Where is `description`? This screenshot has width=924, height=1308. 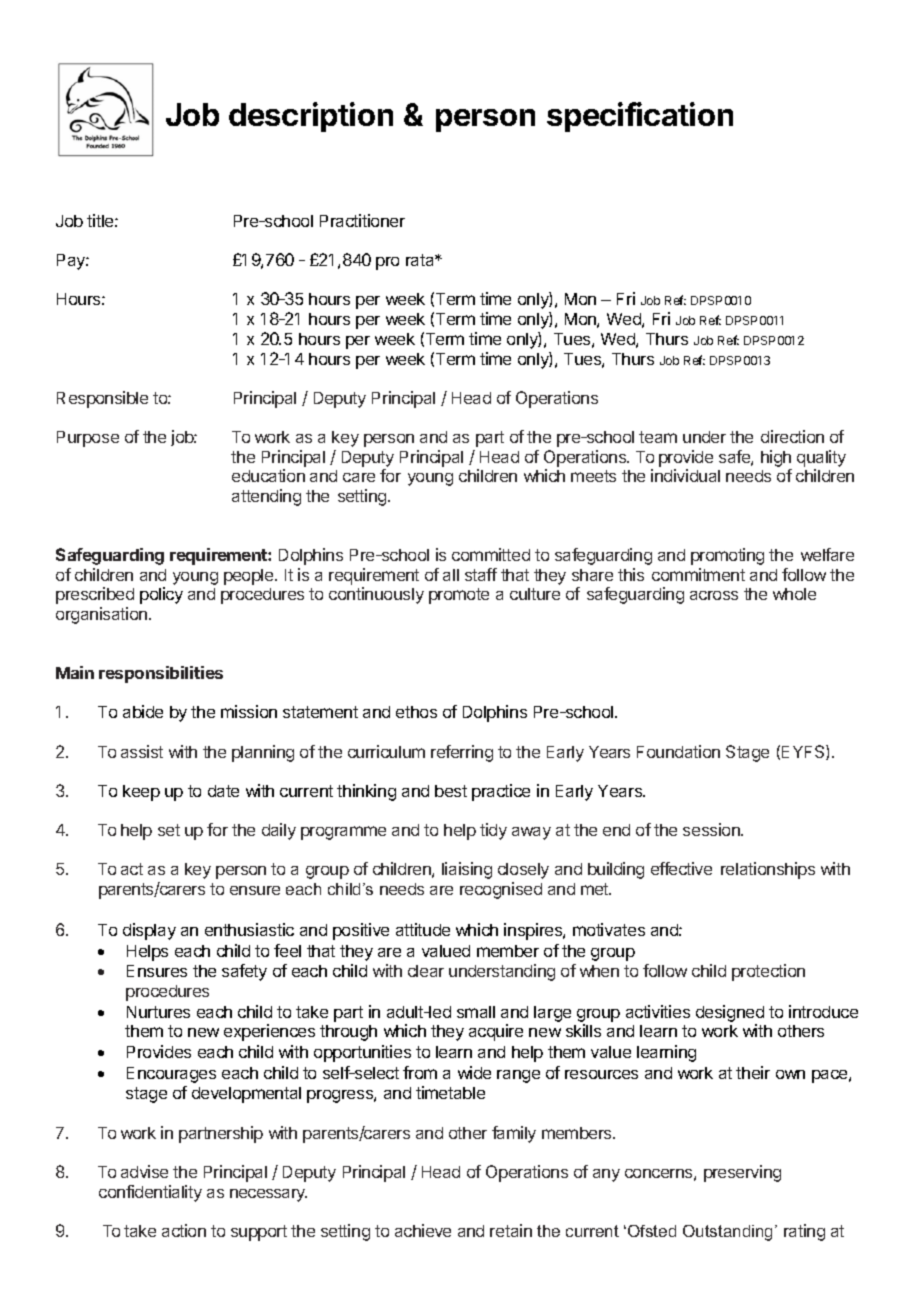
description is located at coordinates (311, 117).
